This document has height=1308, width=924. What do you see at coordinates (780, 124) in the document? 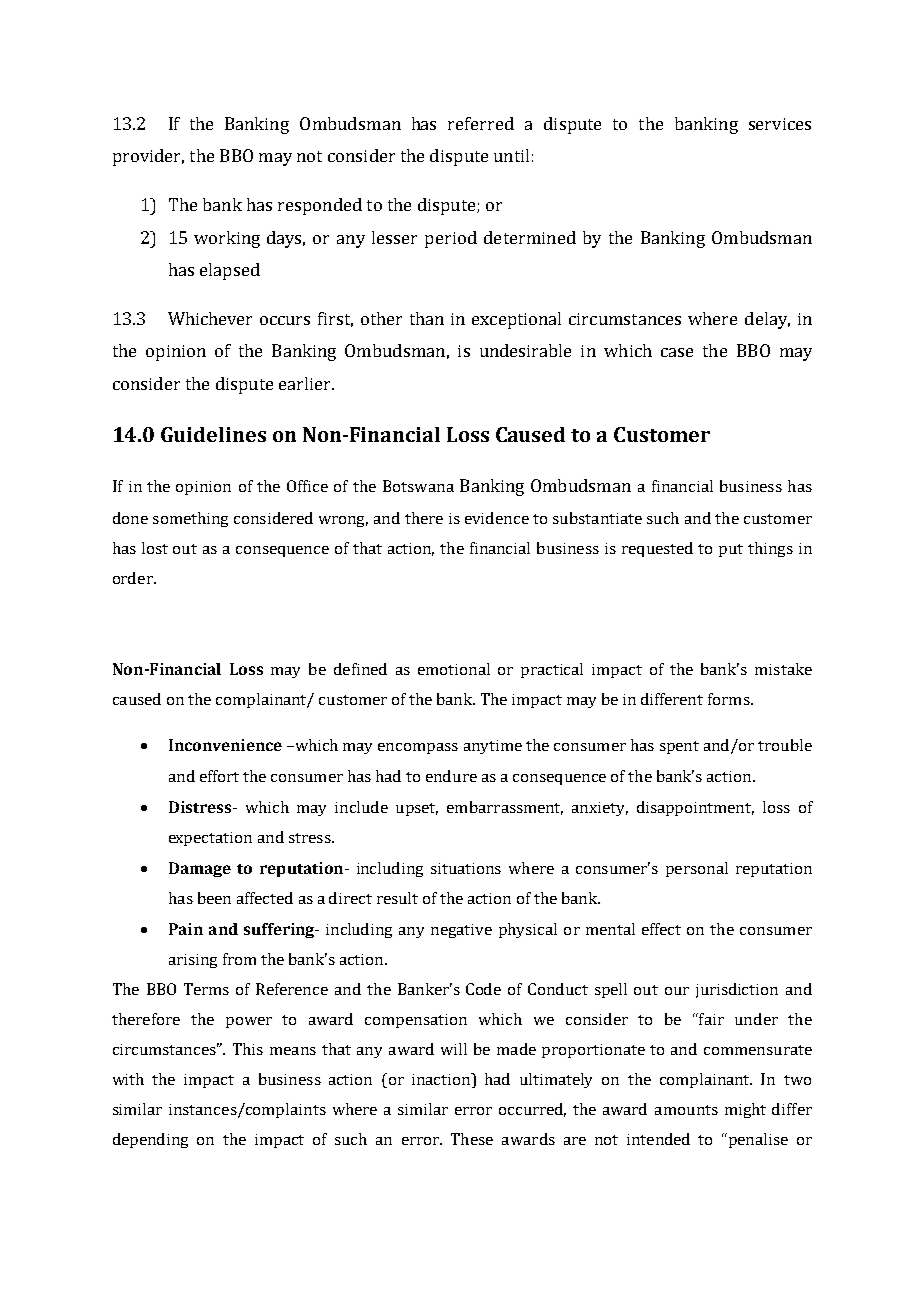
I see `services` at bounding box center [780, 124].
